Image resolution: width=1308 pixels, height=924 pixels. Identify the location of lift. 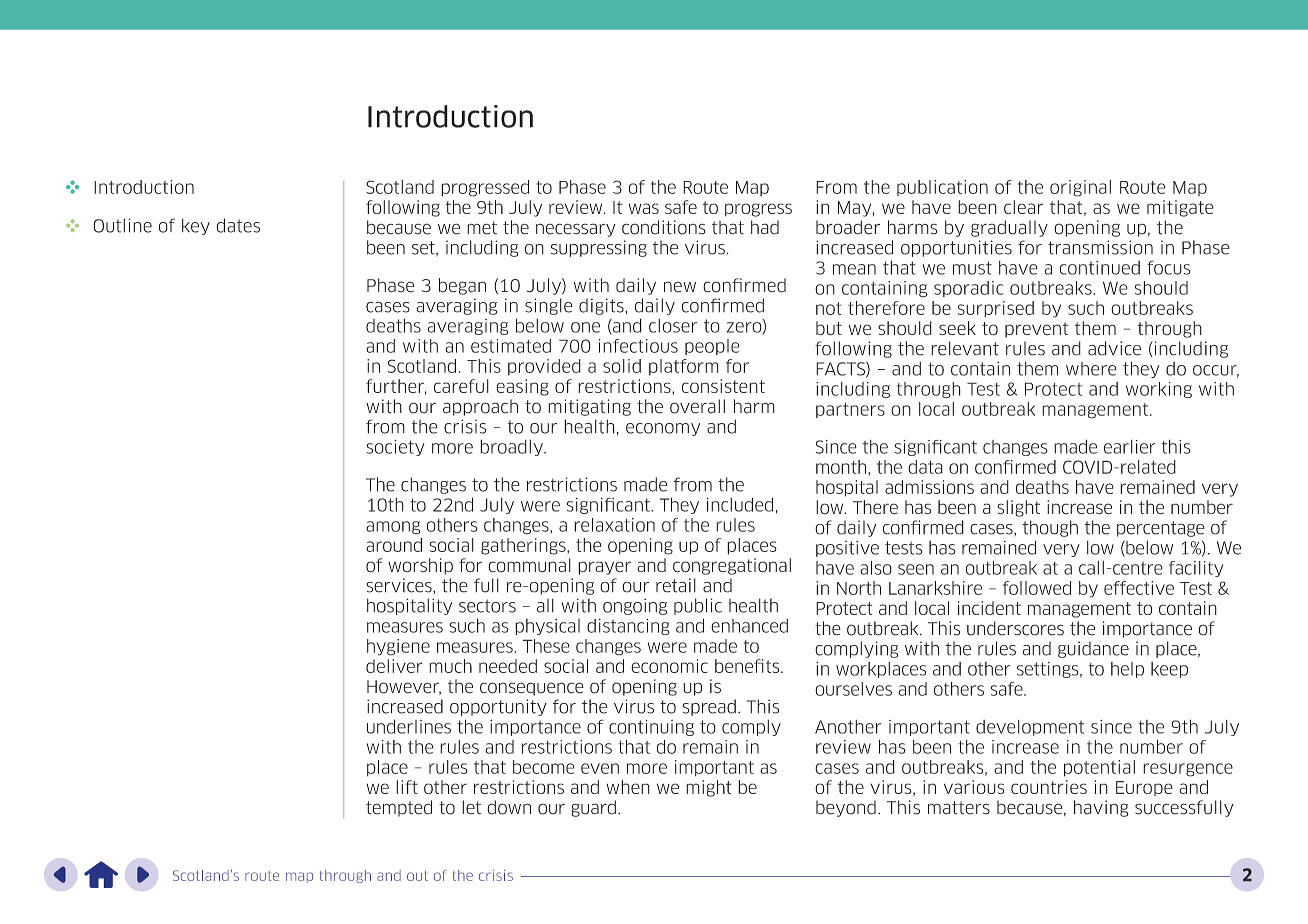
(407, 787).
